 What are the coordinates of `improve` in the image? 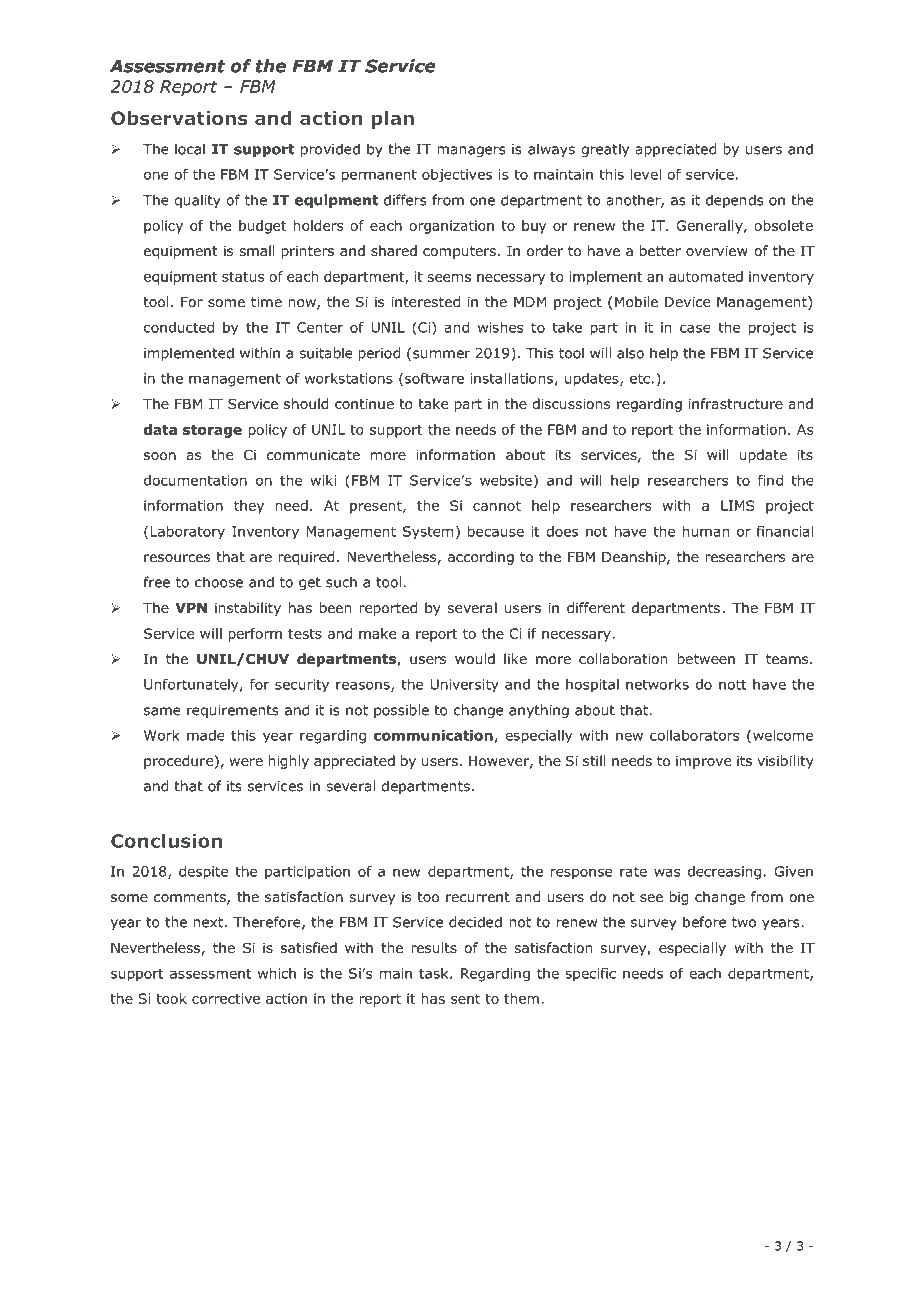 It's located at (703, 762).
